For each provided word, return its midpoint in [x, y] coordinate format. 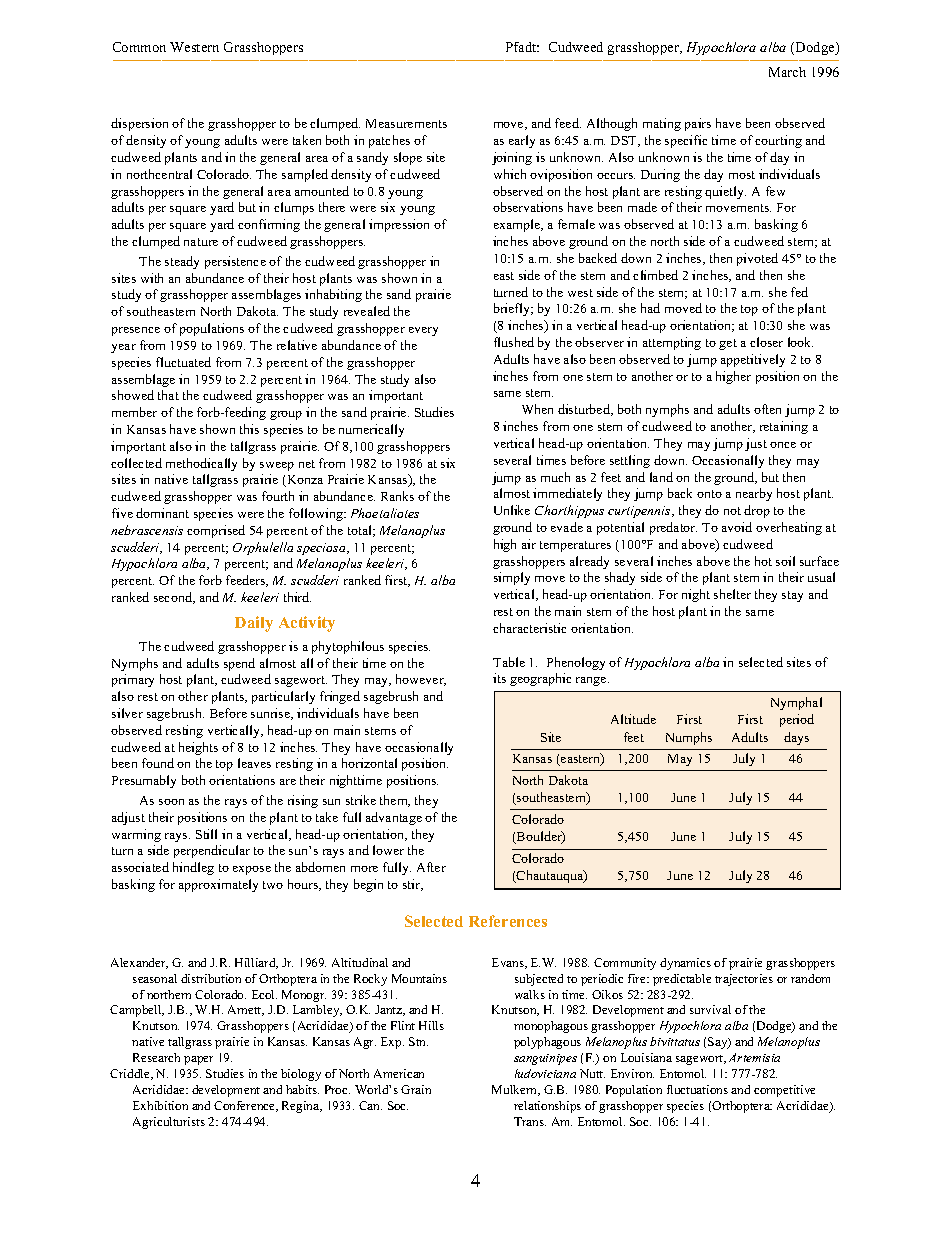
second [174, 598]
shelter [732, 594]
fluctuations [697, 1089]
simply [512, 578]
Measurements [406, 123]
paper [198, 1060]
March [787, 72]
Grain [416, 1089]
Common [139, 47]
